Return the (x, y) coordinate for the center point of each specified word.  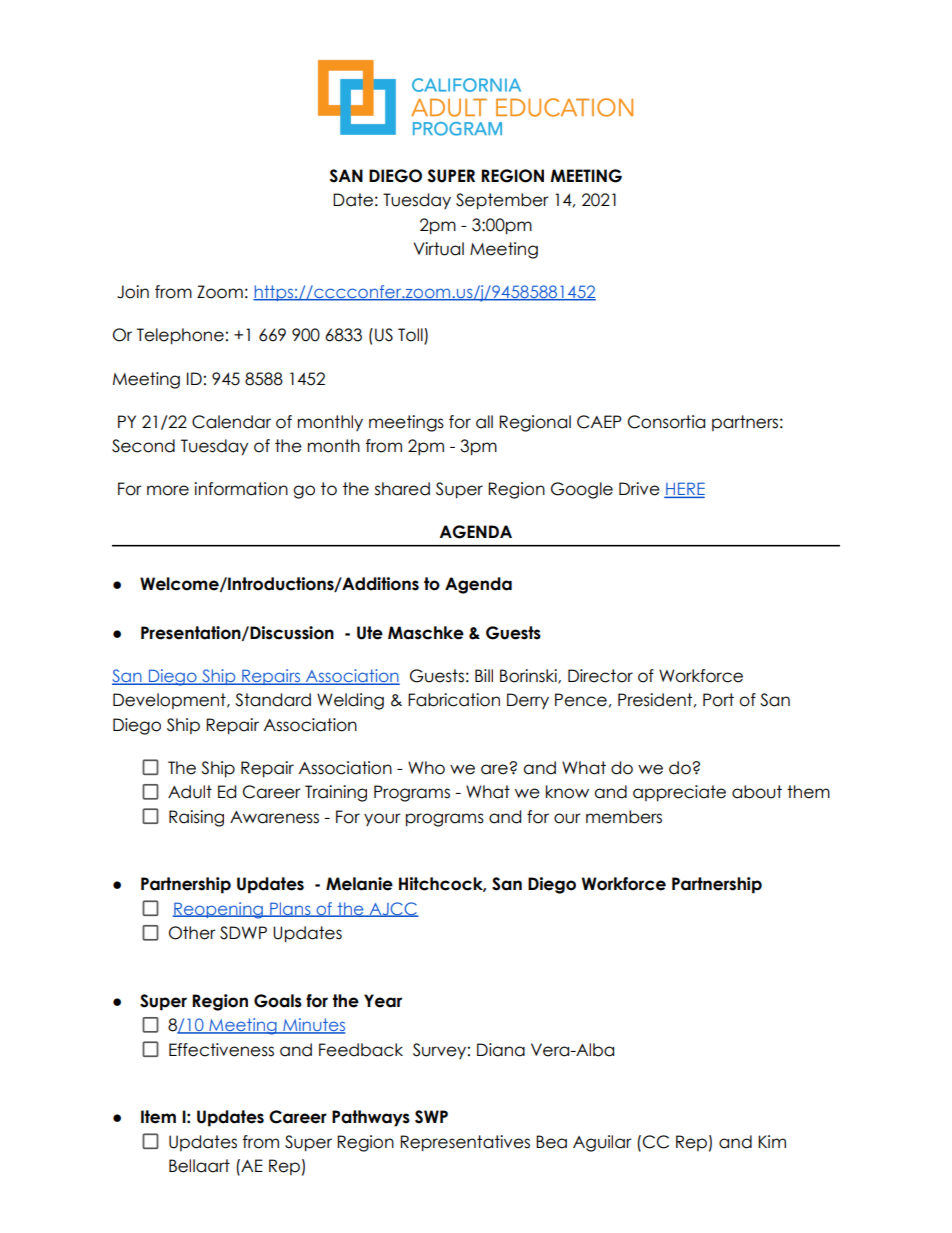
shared (402, 489)
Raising (196, 818)
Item (158, 1117)
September (502, 201)
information (241, 489)
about (757, 792)
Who (426, 768)
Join (133, 292)
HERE (684, 490)
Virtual (438, 249)
